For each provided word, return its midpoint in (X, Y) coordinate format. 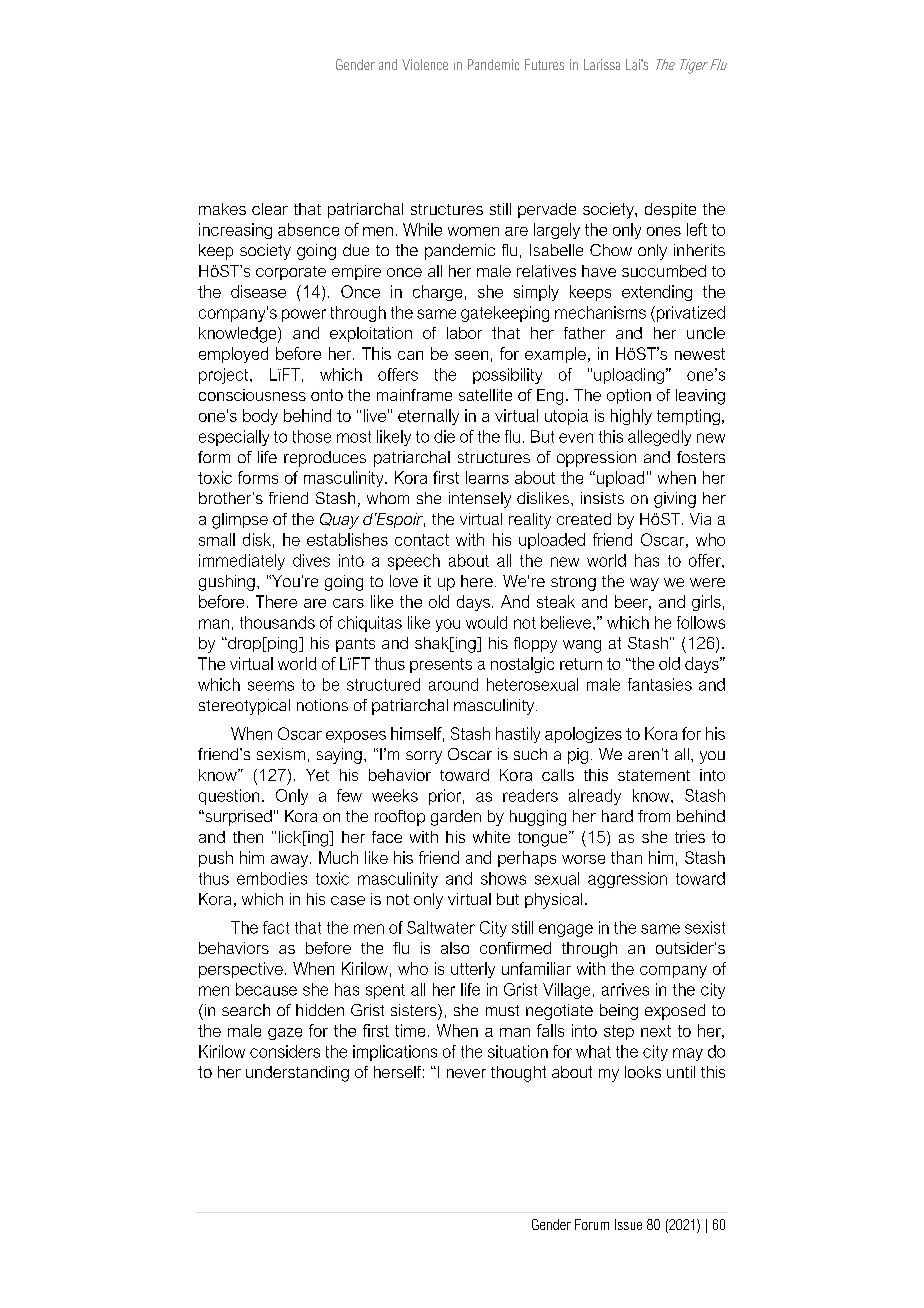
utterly (473, 970)
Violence (425, 64)
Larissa (602, 64)
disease (258, 291)
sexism (281, 754)
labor (464, 333)
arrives (625, 989)
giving (675, 500)
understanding (297, 1074)
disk (257, 539)
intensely (480, 500)
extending (657, 293)
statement (654, 775)
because (266, 989)
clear (270, 209)
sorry (424, 757)
